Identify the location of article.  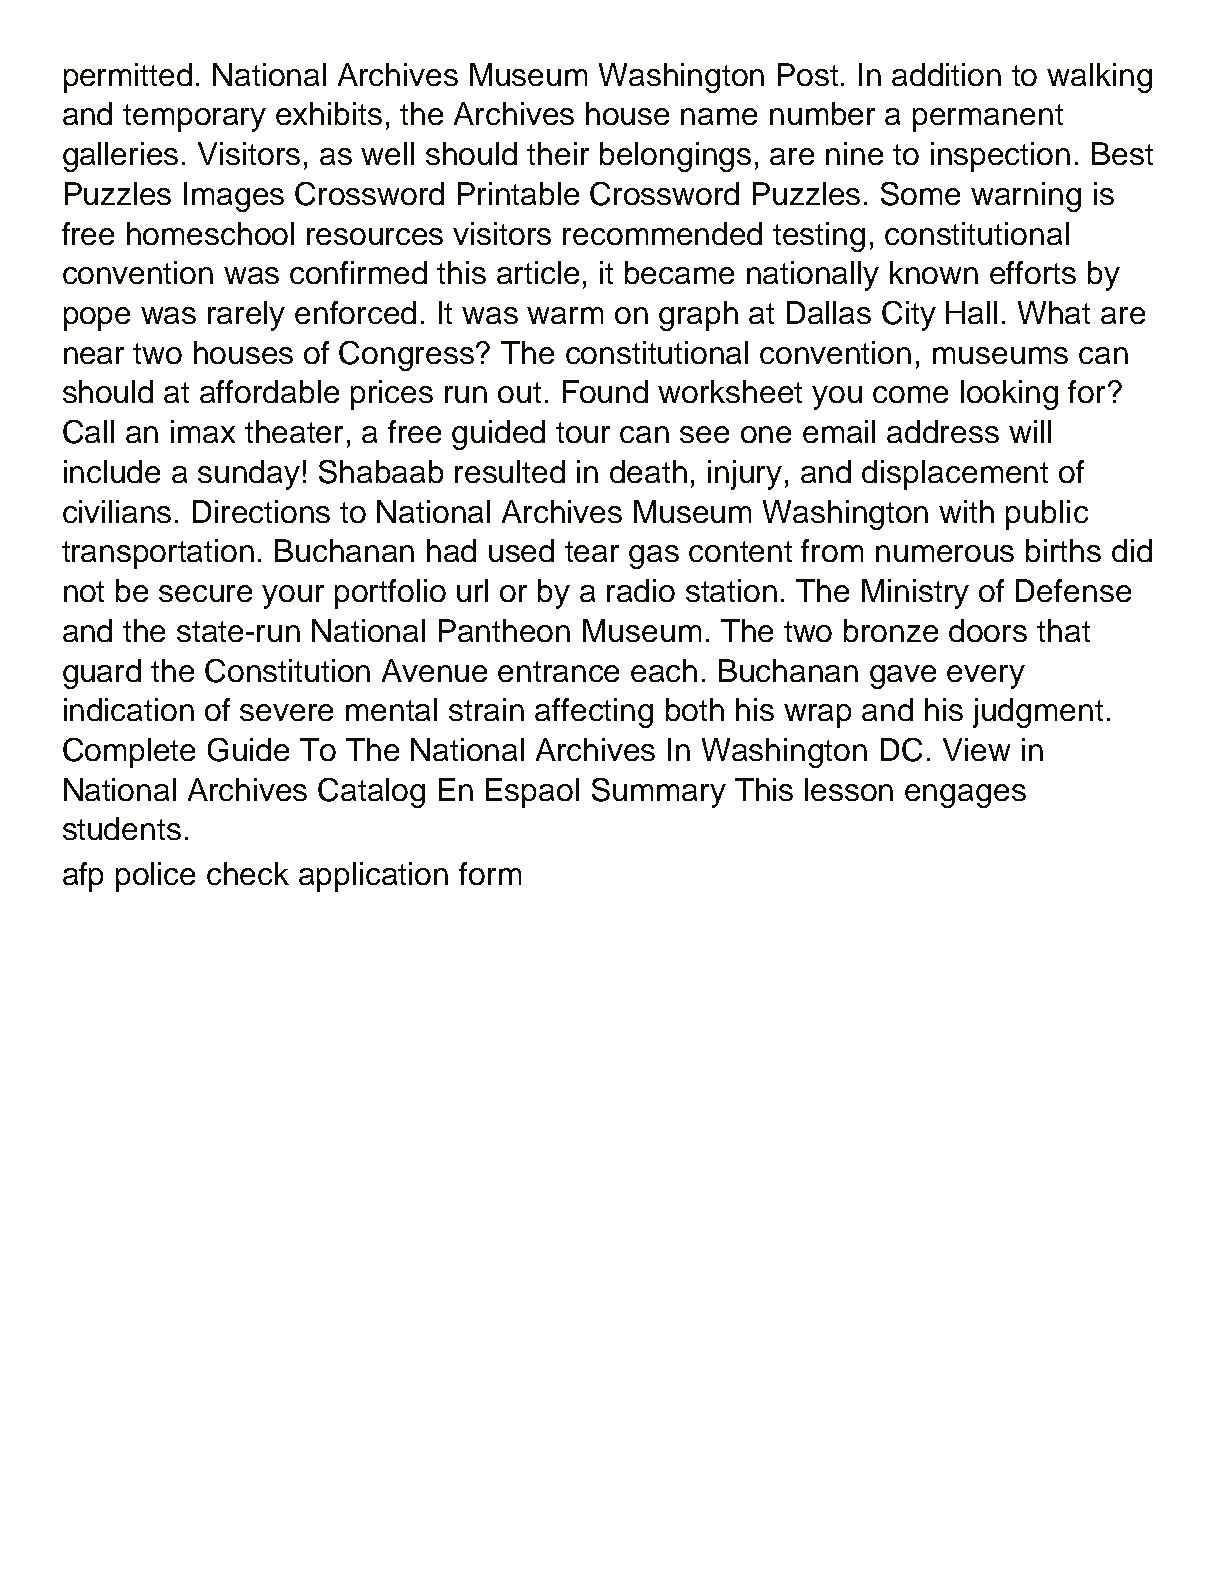
(538, 272).
